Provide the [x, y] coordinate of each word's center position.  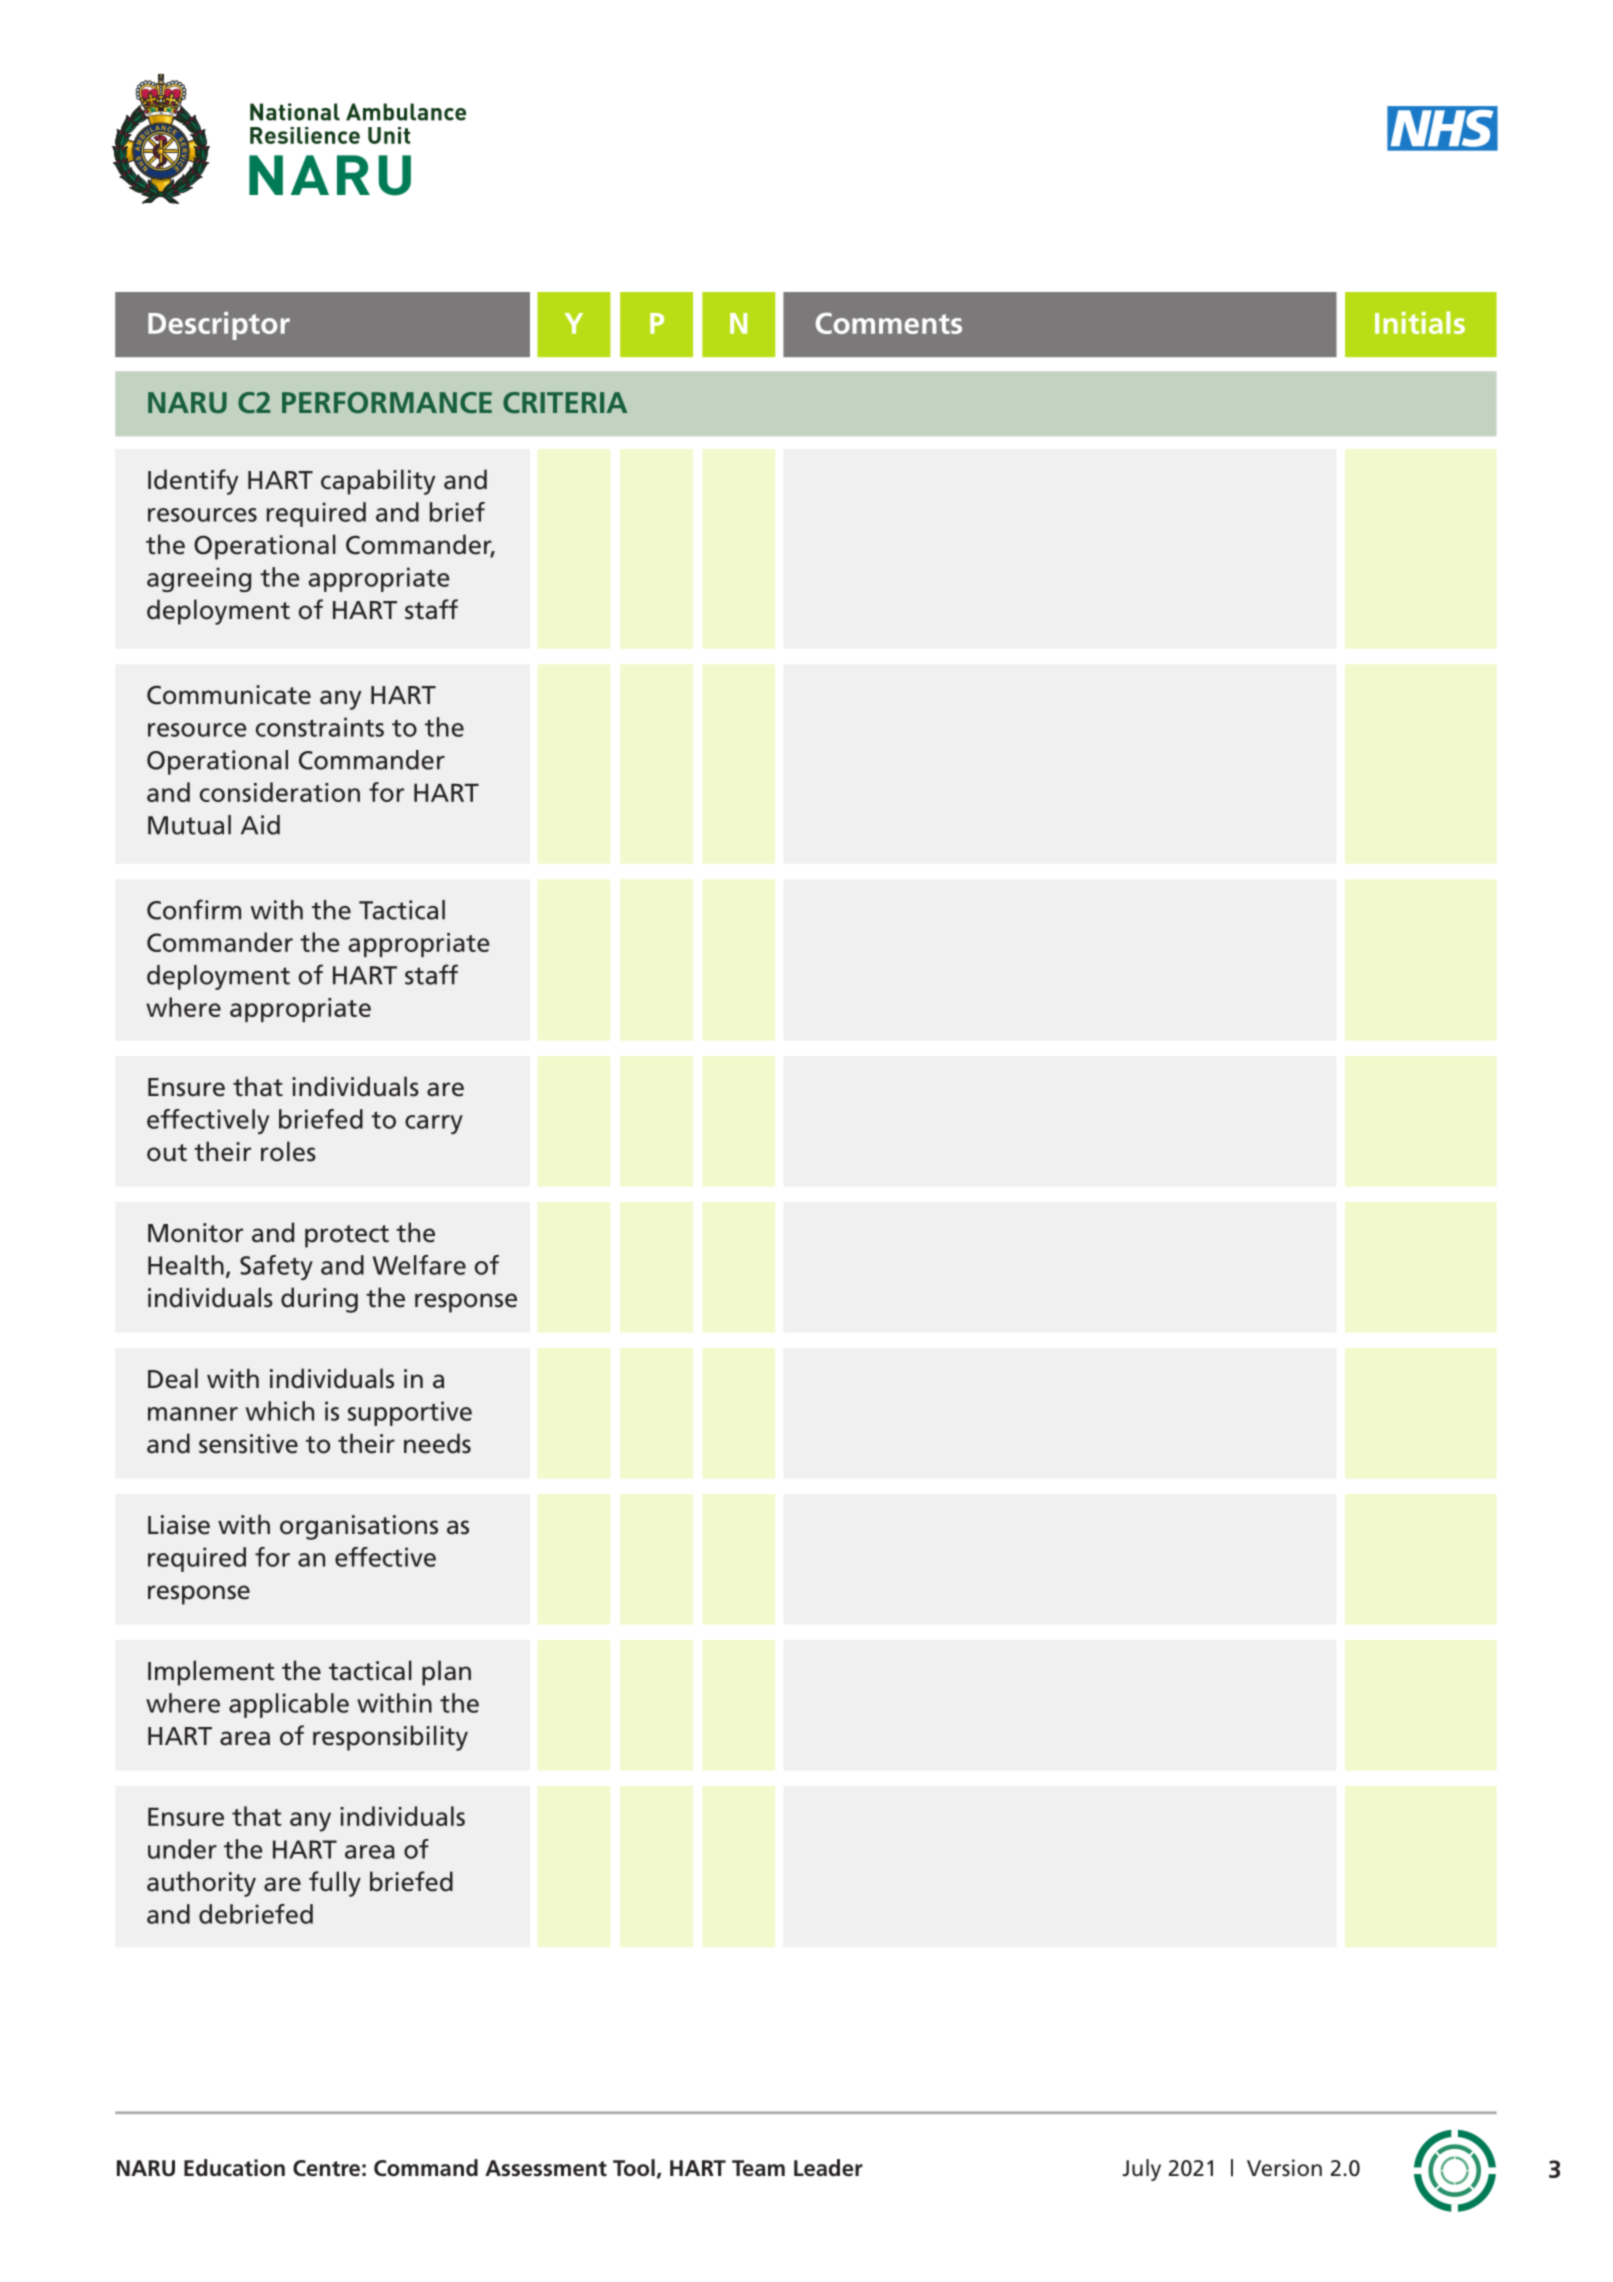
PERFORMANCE [387, 402]
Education [234, 2168]
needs [437, 1443]
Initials [1420, 322]
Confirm [194, 909]
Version [1284, 2168]
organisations [359, 1527]
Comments [889, 323]
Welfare [419, 1265]
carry [434, 1124]
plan [446, 1673]
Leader [828, 2168]
